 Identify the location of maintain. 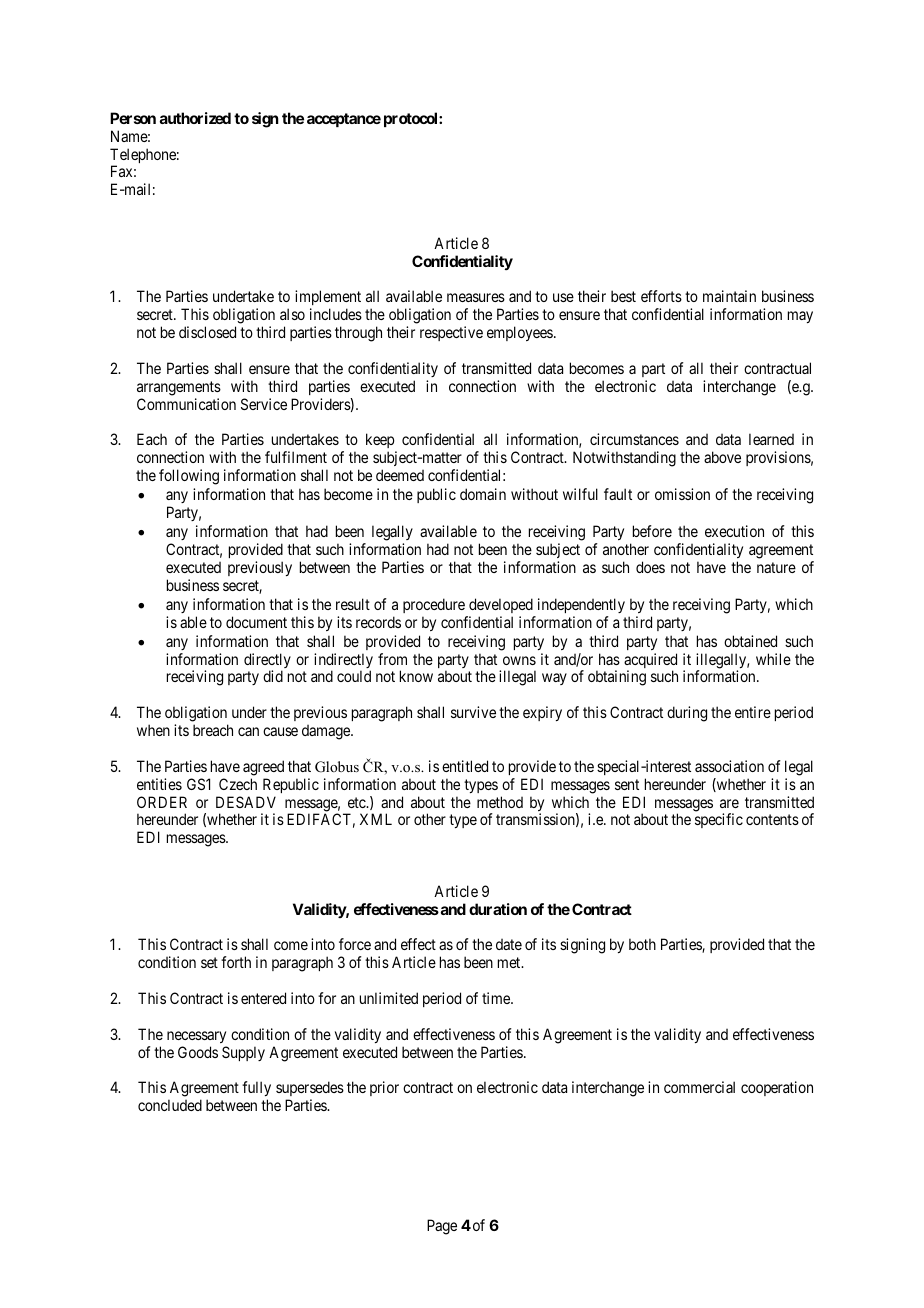
(729, 296).
